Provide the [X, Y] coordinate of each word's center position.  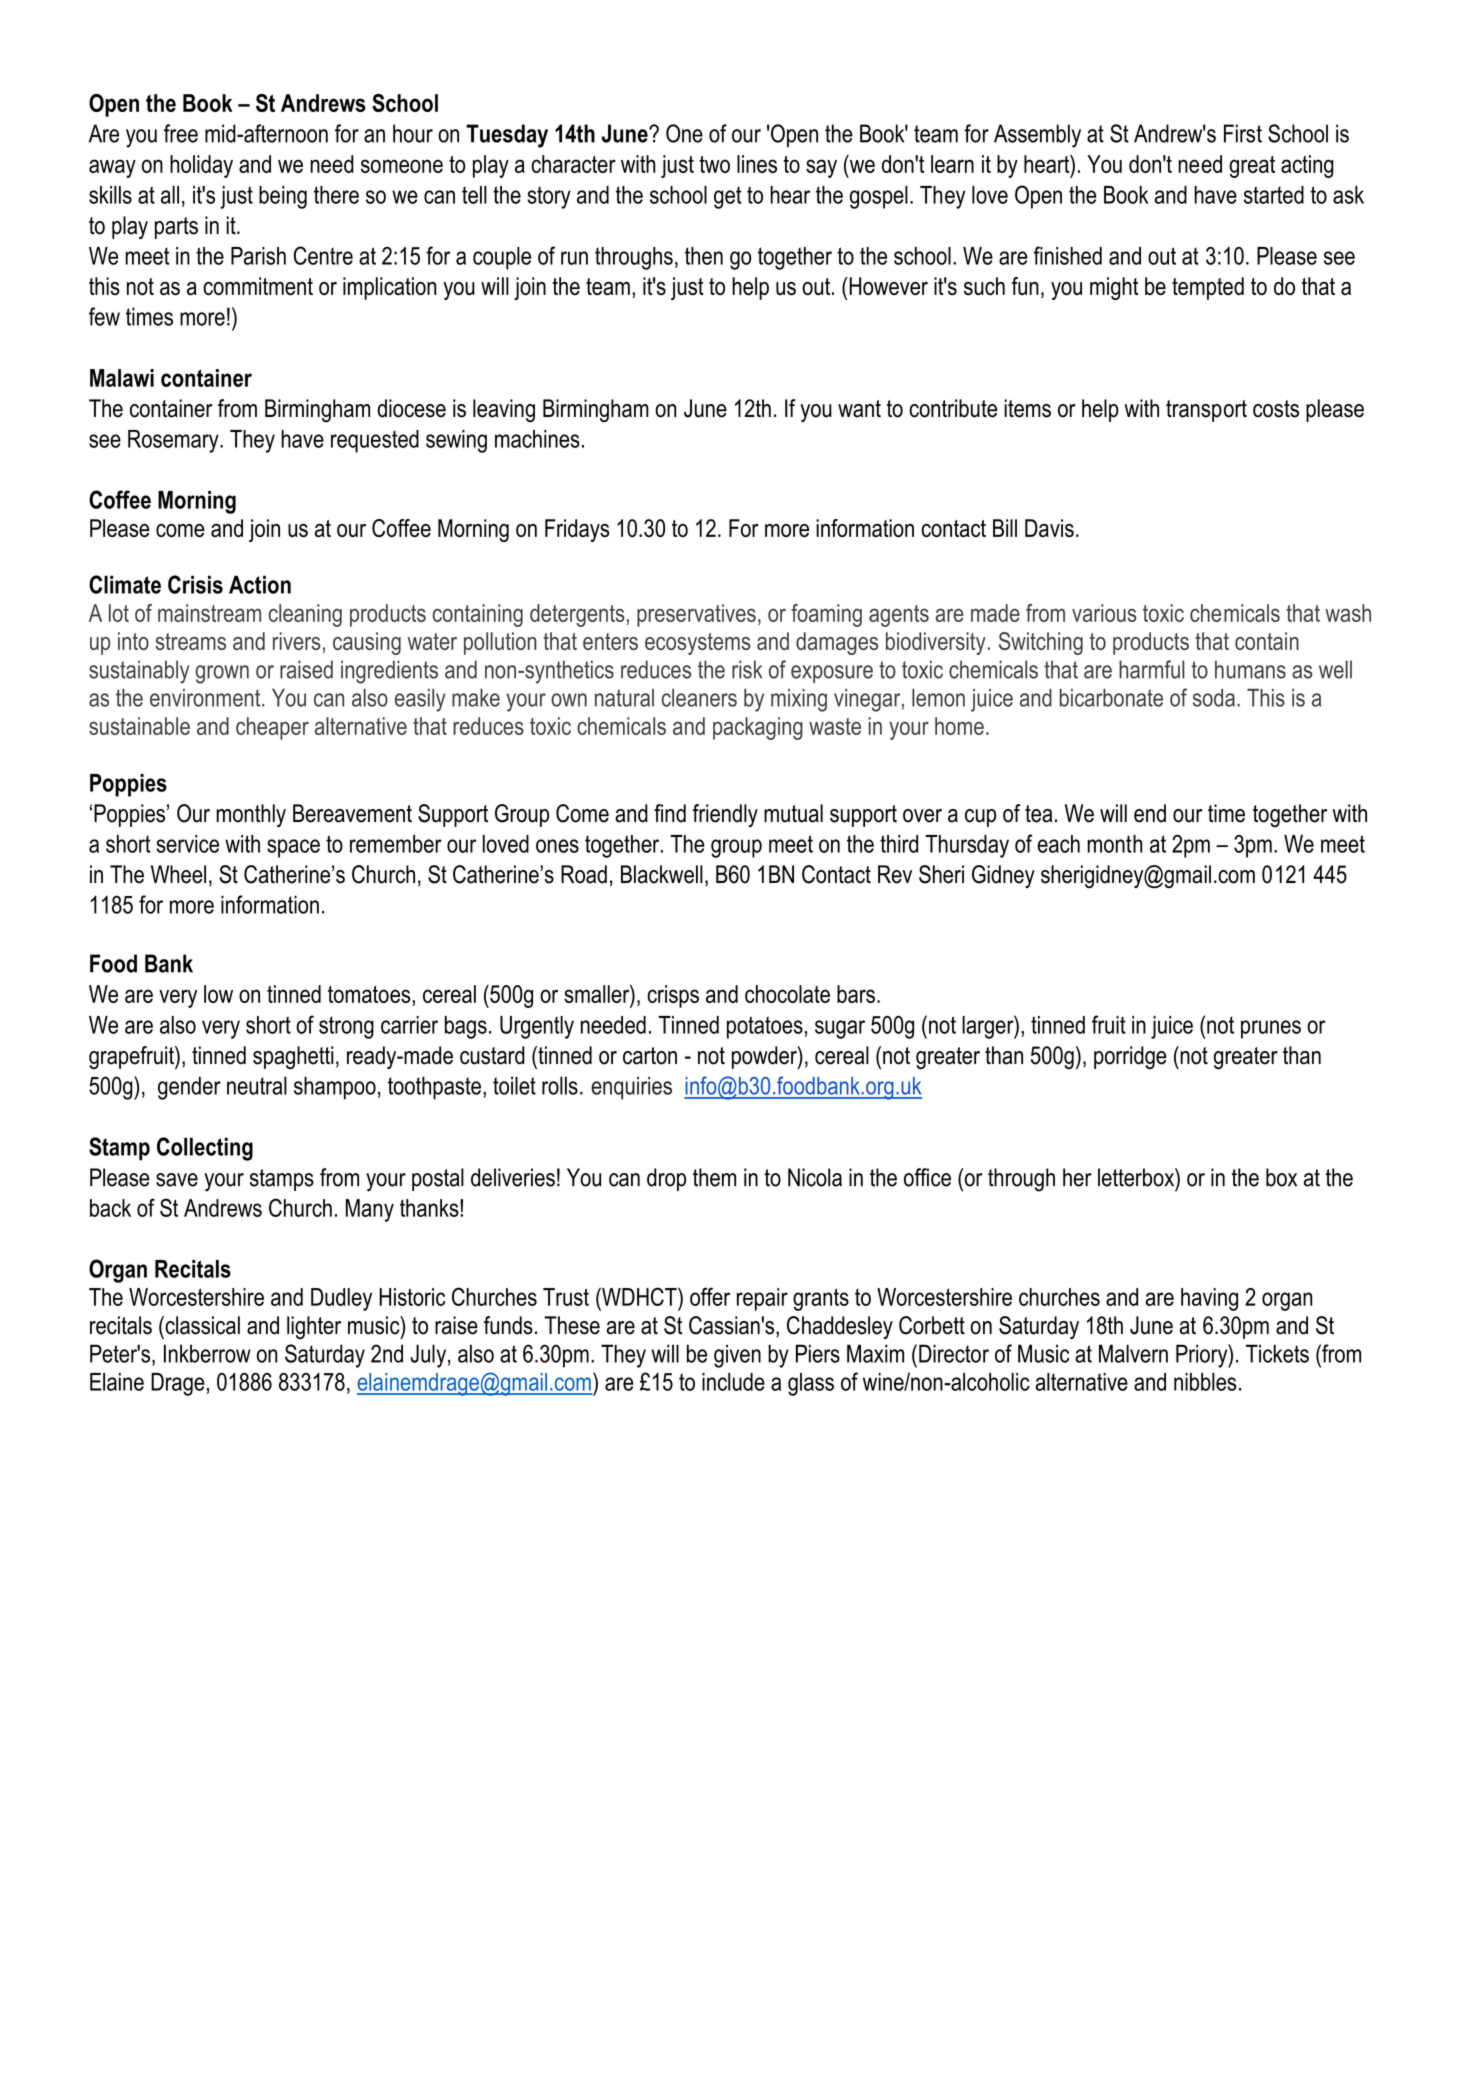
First [1243, 133]
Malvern [1133, 1353]
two [714, 164]
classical [201, 1325]
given [737, 1356]
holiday [201, 166]
